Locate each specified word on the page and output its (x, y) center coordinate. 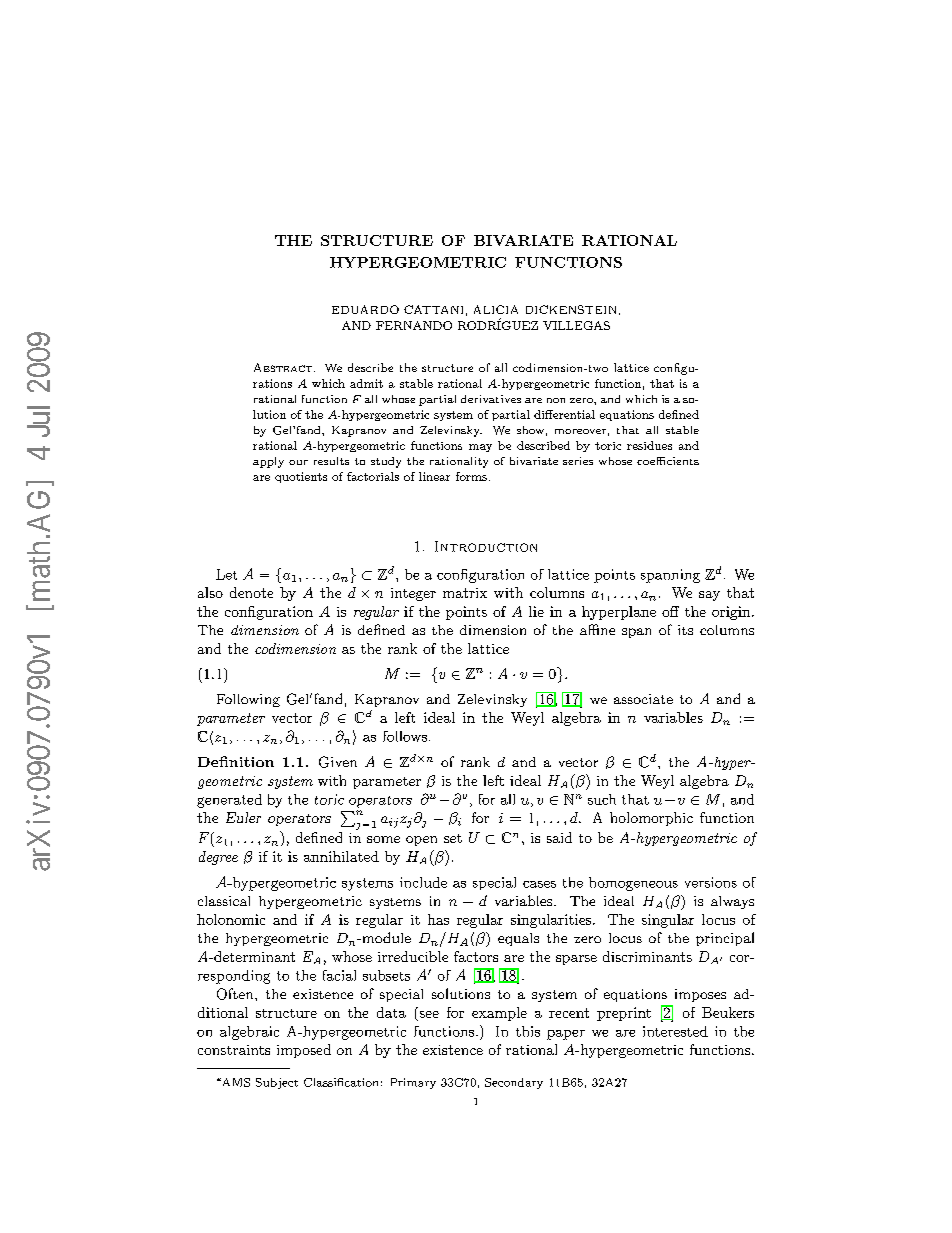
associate (643, 699)
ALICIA (496, 309)
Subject (277, 1083)
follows (406, 736)
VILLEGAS (576, 325)
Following (248, 700)
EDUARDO (365, 309)
